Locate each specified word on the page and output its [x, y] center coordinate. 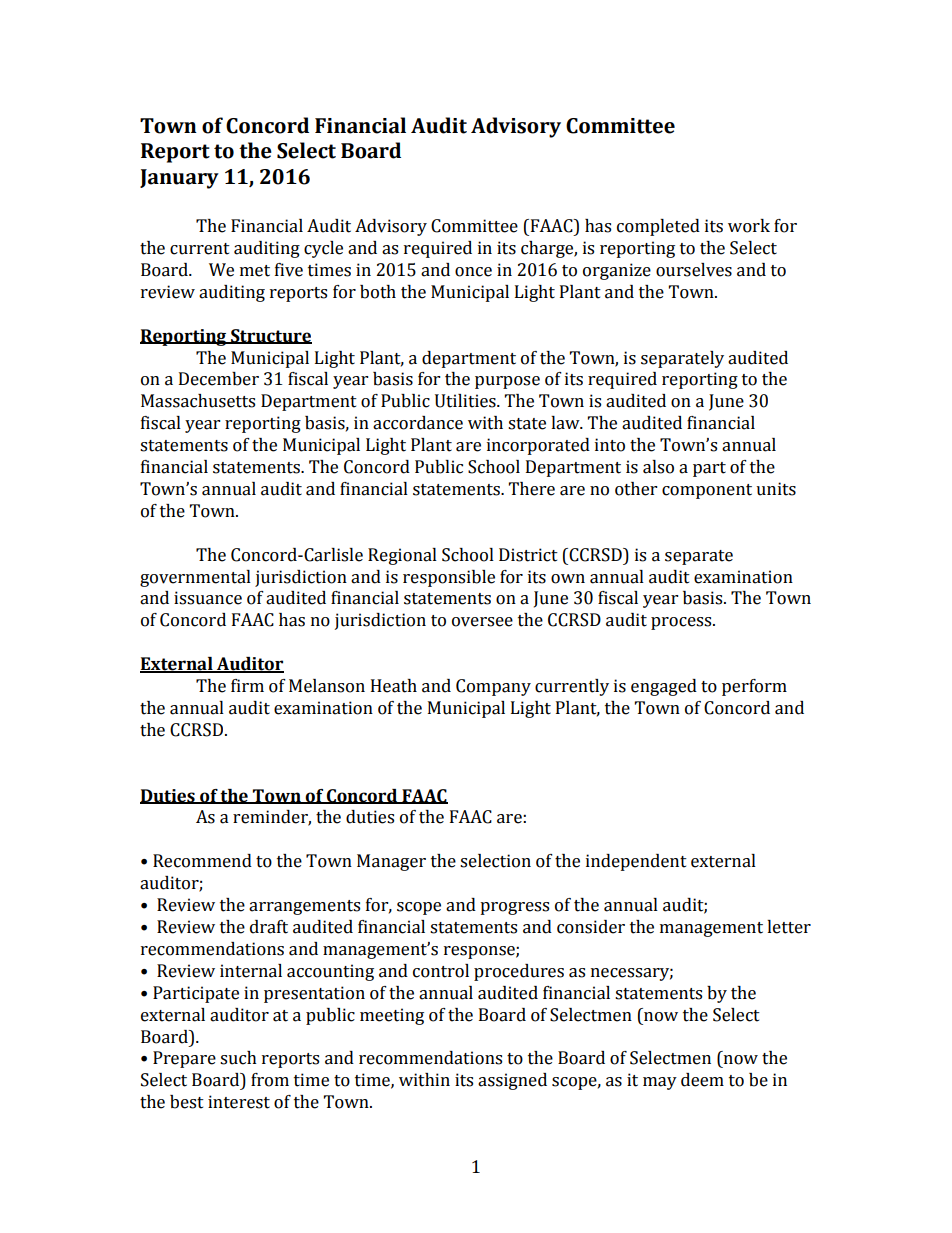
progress [514, 908]
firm [247, 685]
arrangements [304, 907]
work [749, 226]
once [473, 272]
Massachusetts [198, 401]
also [658, 467]
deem [702, 1080]
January [179, 179]
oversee [482, 622]
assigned [512, 1081]
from [270, 1080]
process [682, 623]
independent [636, 862]
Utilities [466, 401]
